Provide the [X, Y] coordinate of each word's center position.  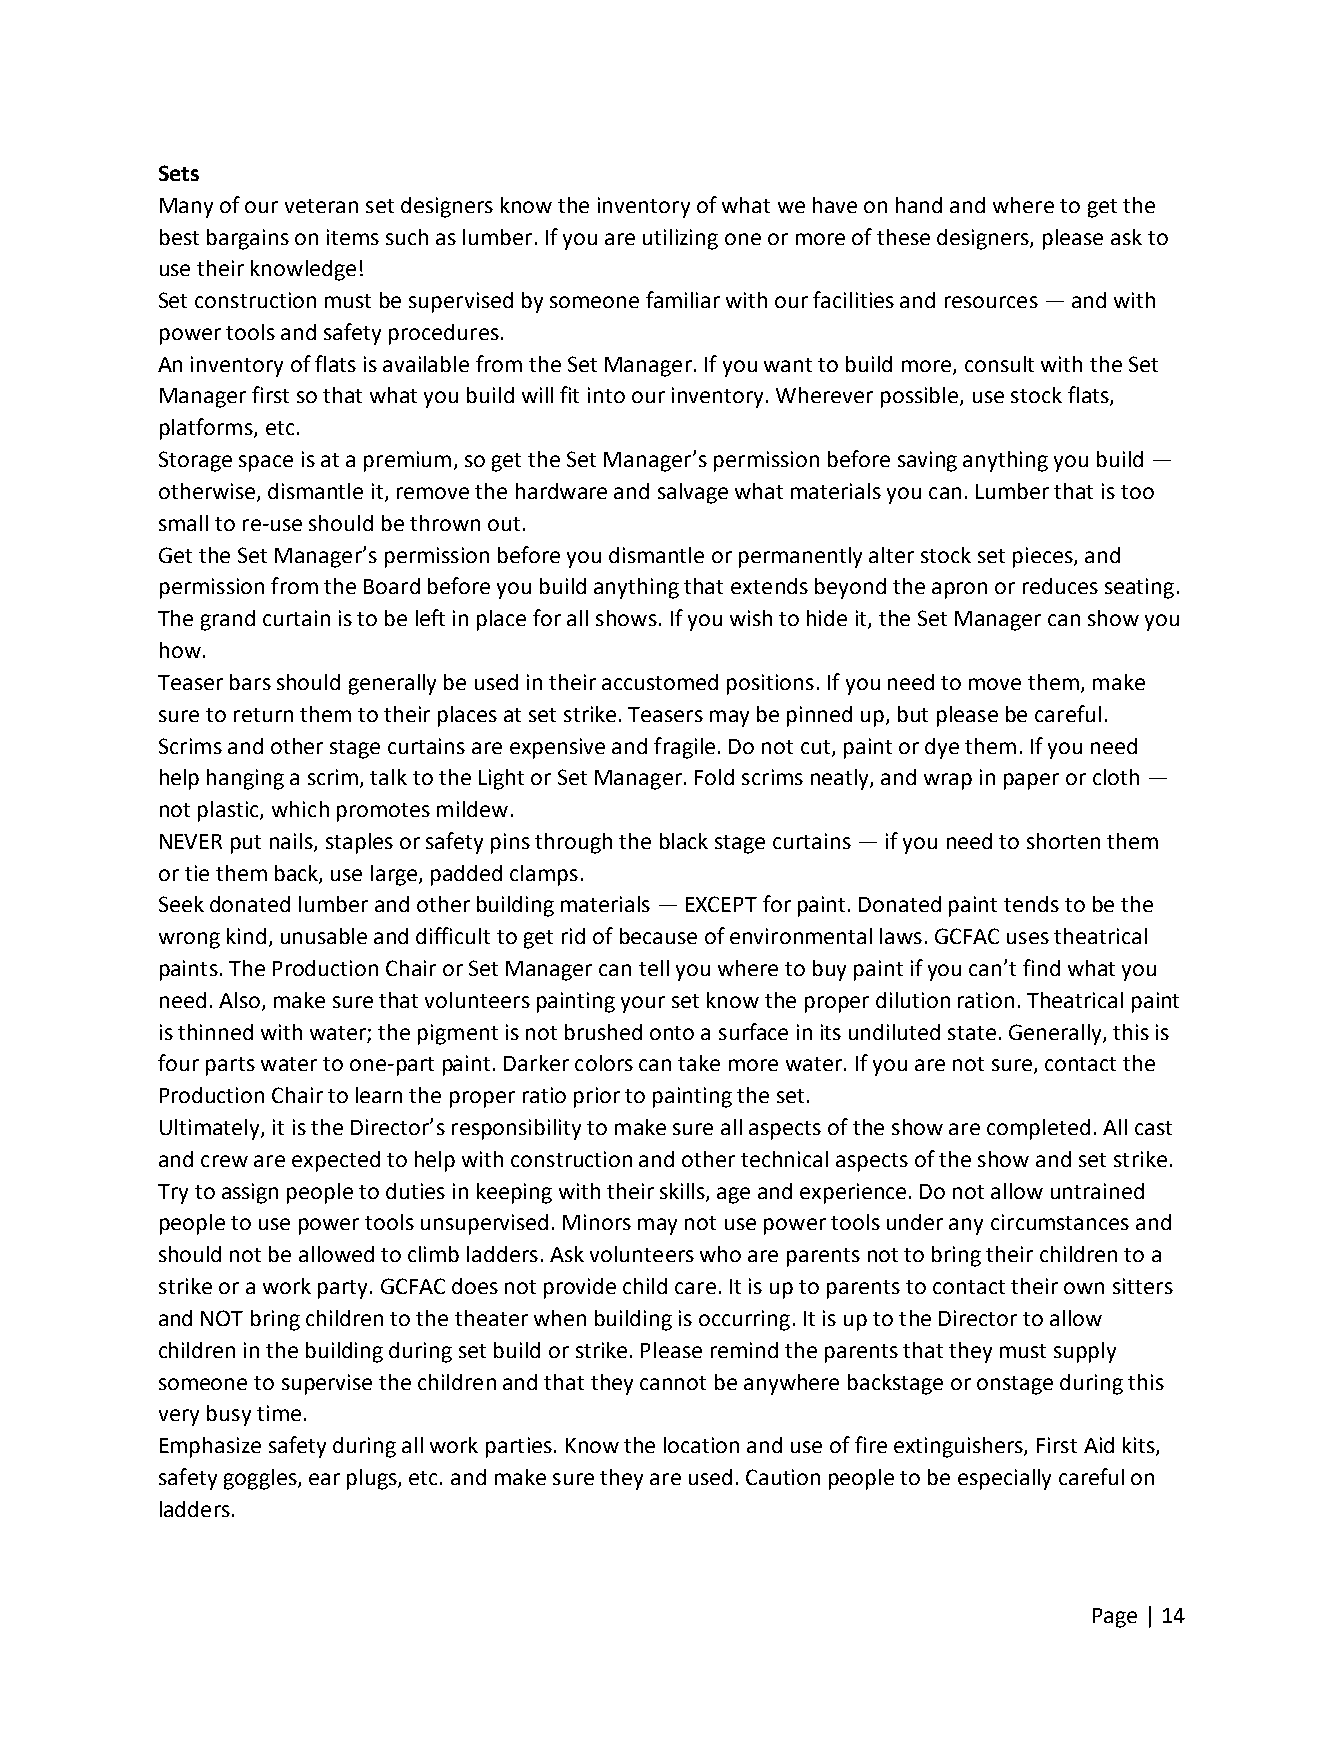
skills [683, 1192]
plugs [373, 1479]
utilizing [680, 239]
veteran [321, 206]
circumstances [1060, 1222]
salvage [693, 493]
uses [1028, 938]
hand [919, 205]
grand [228, 620]
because [658, 936]
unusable [324, 936]
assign [250, 1193]
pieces [1044, 557]
